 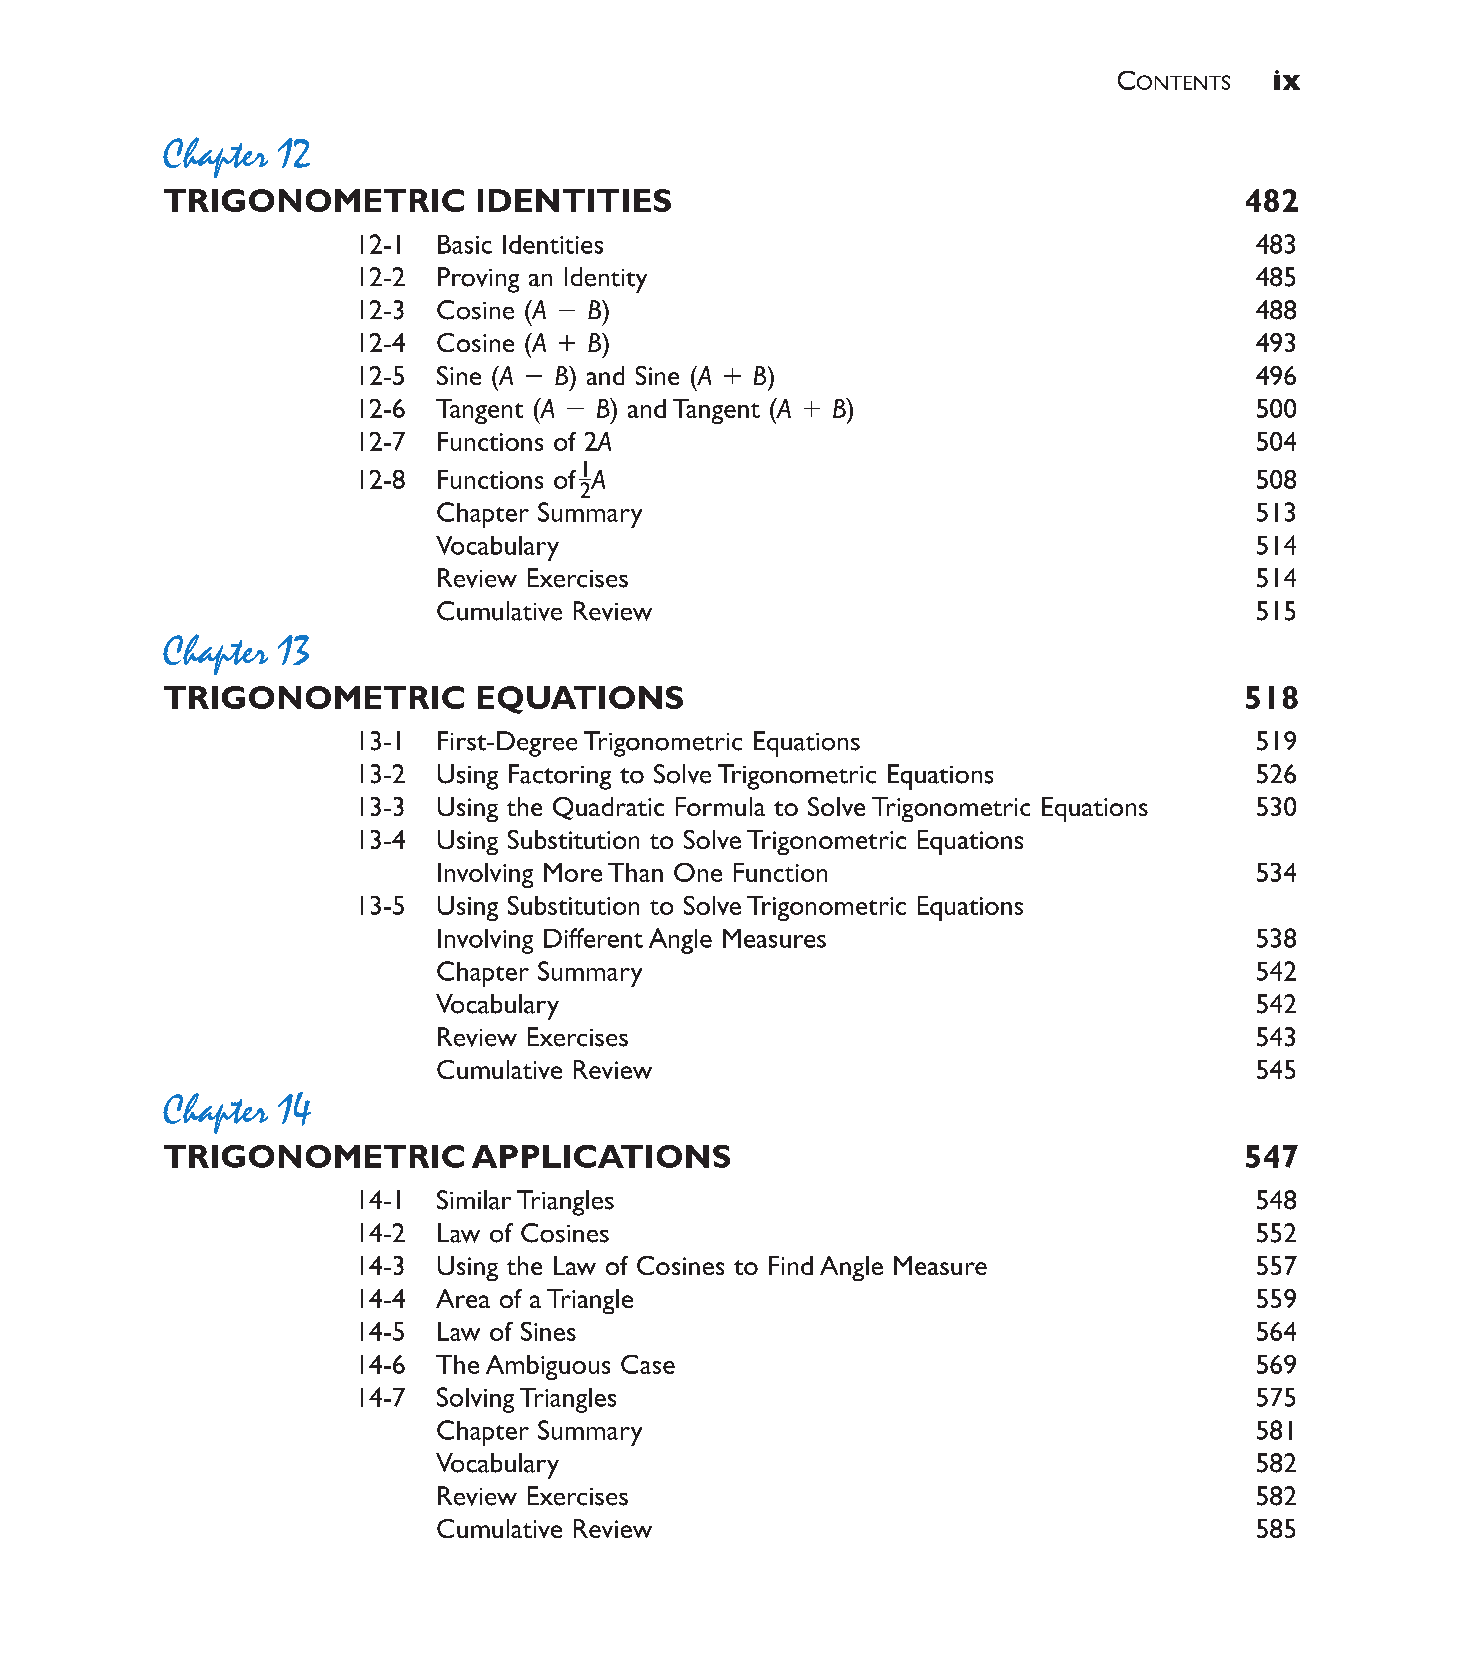 What do you see at coordinates (606, 280) in the screenshot?
I see `Identity` at bounding box center [606, 280].
